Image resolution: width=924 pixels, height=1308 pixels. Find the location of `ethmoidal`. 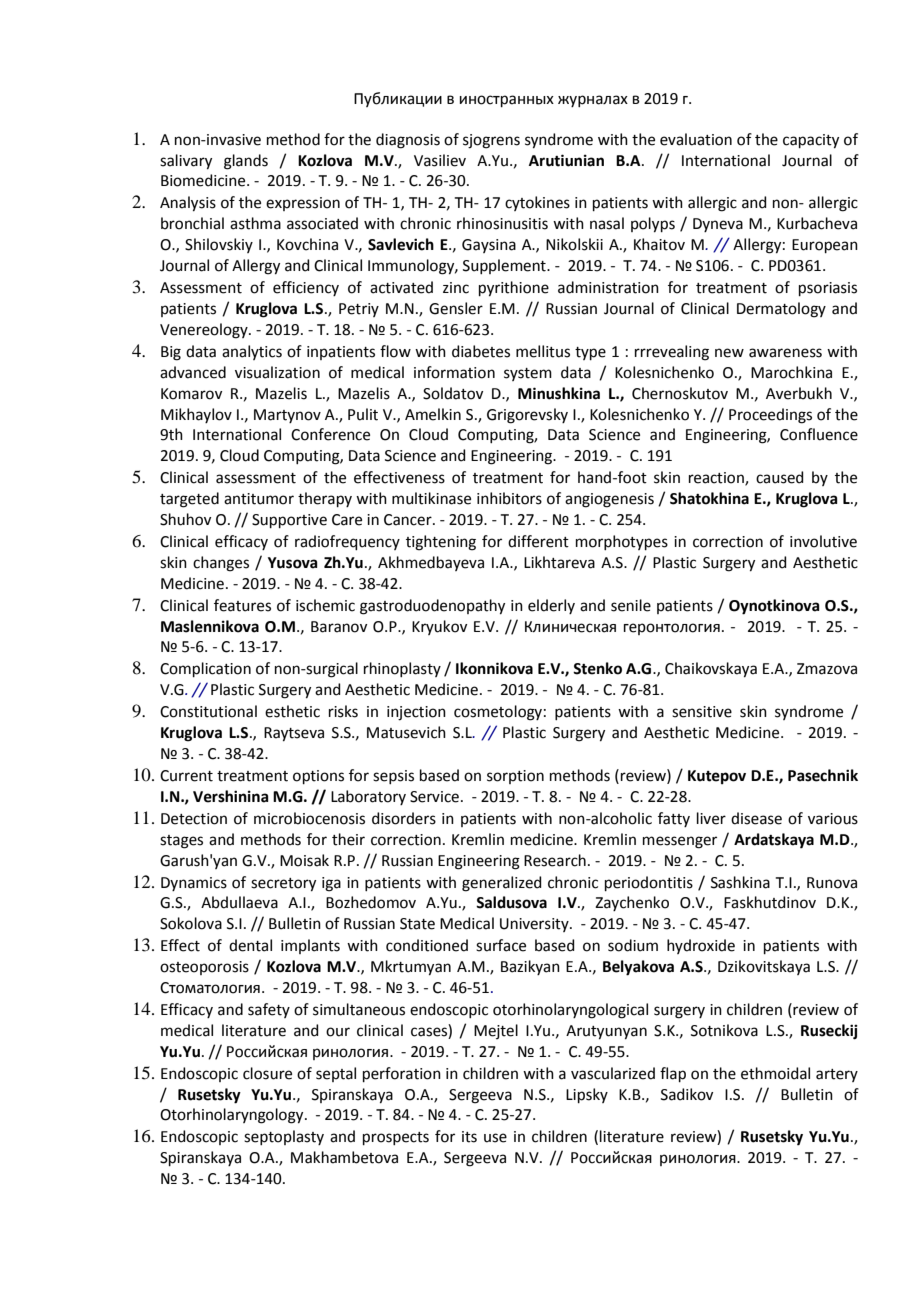

ethmoidal is located at coordinates (775, 1073).
